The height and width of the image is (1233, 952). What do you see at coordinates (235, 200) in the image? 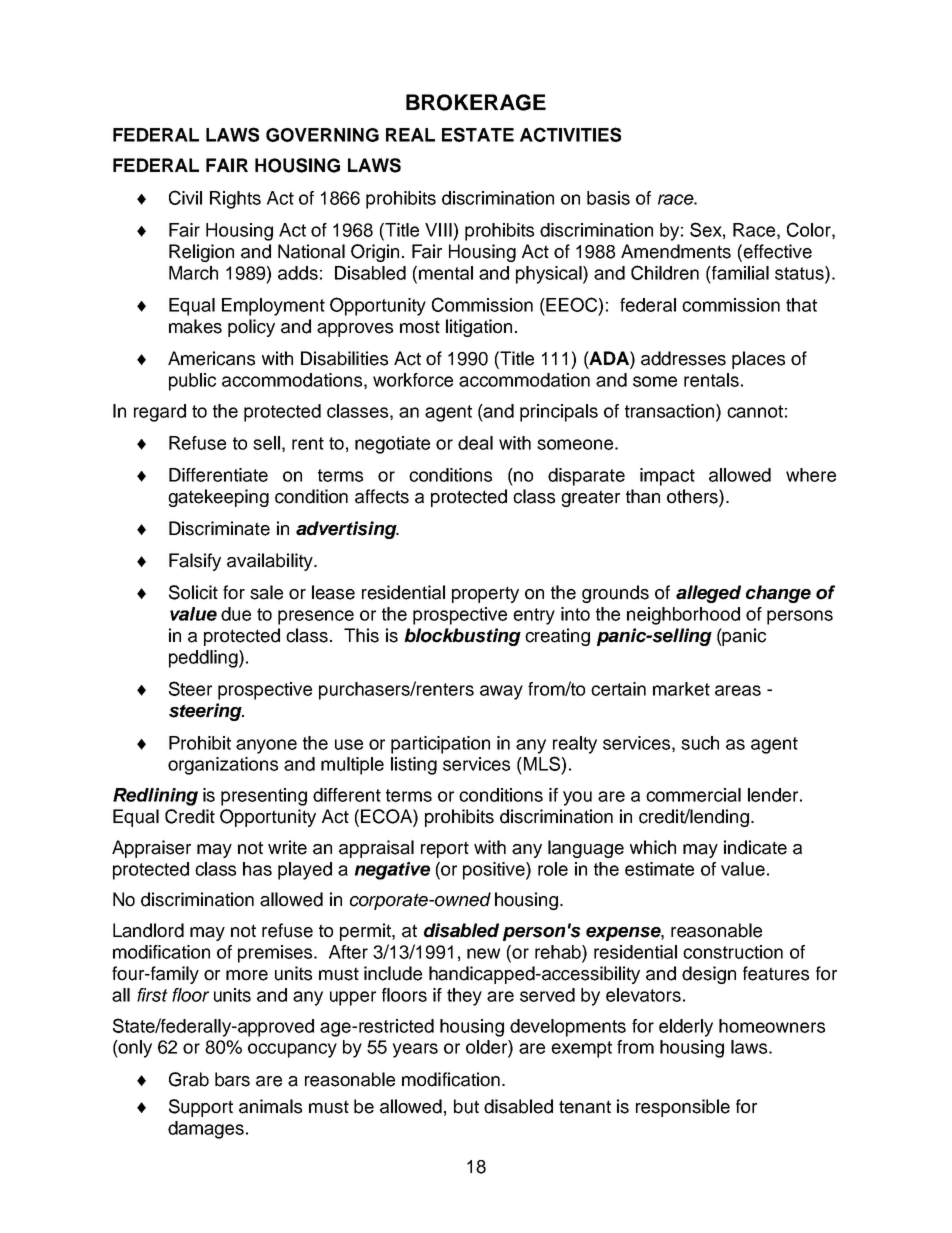
I see `Rights` at bounding box center [235, 200].
